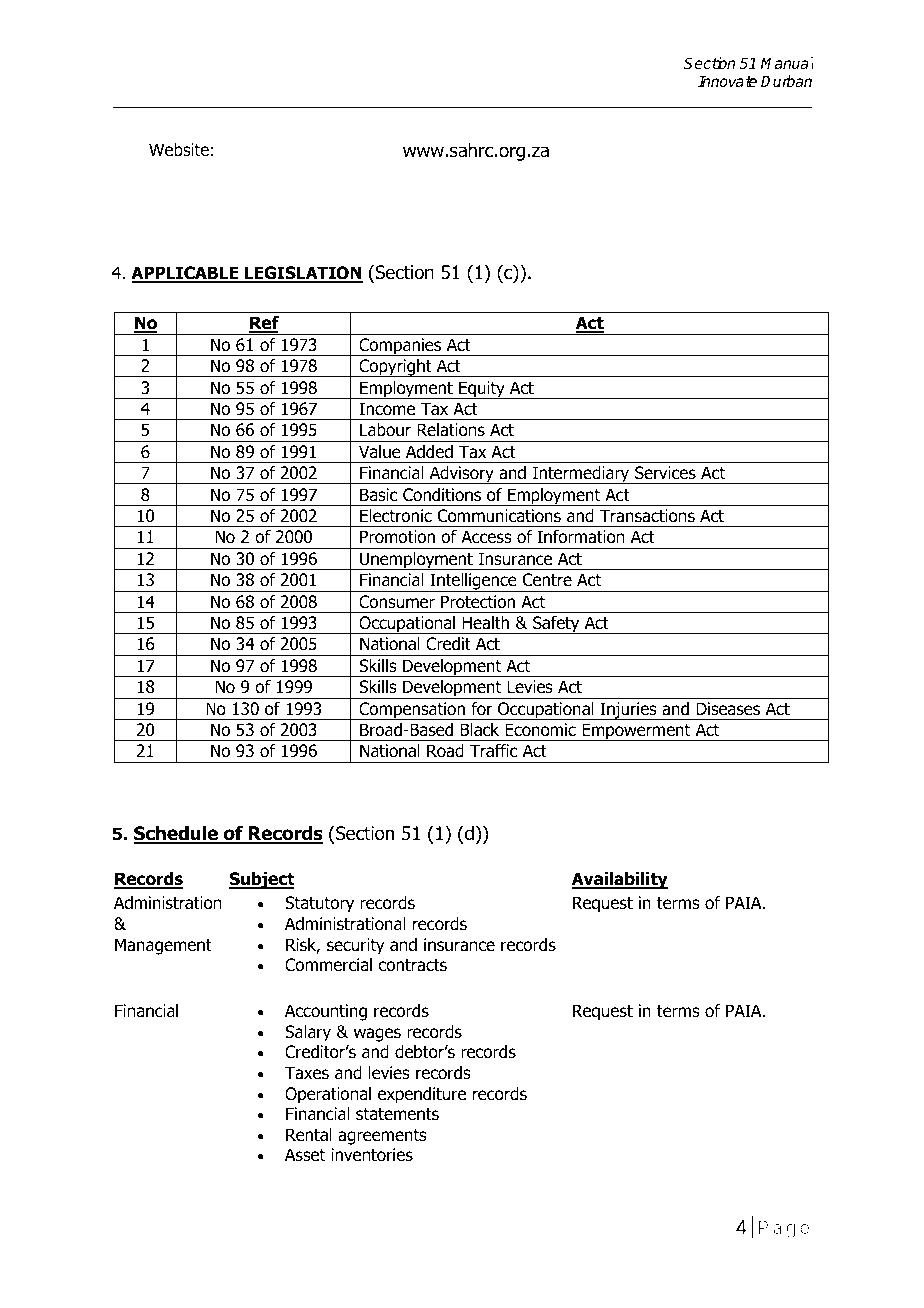 The width and height of the page is (924, 1308). I want to click on Website, so click(179, 150).
